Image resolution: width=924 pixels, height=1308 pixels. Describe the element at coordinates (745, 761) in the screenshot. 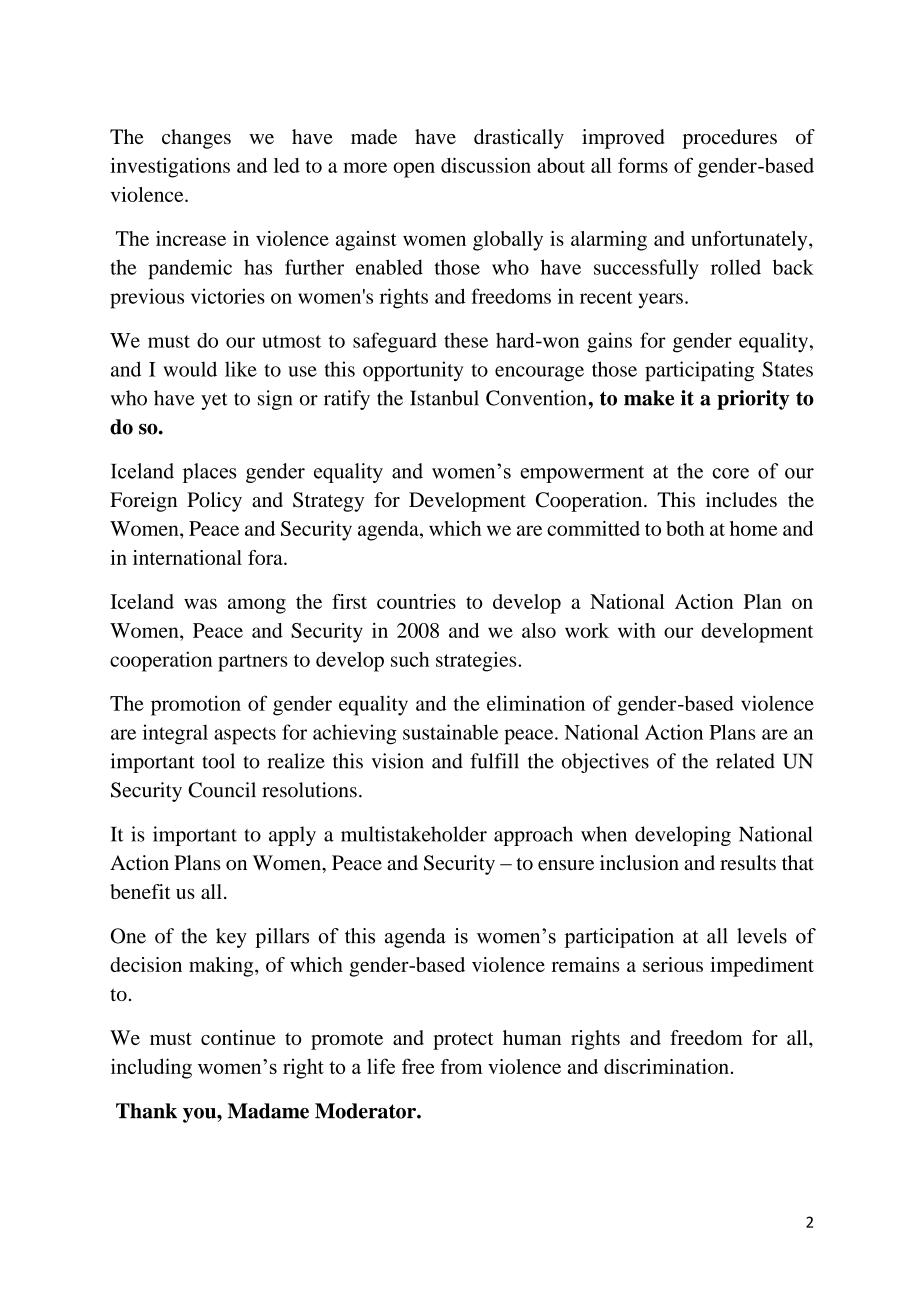

I see `related` at that location.
